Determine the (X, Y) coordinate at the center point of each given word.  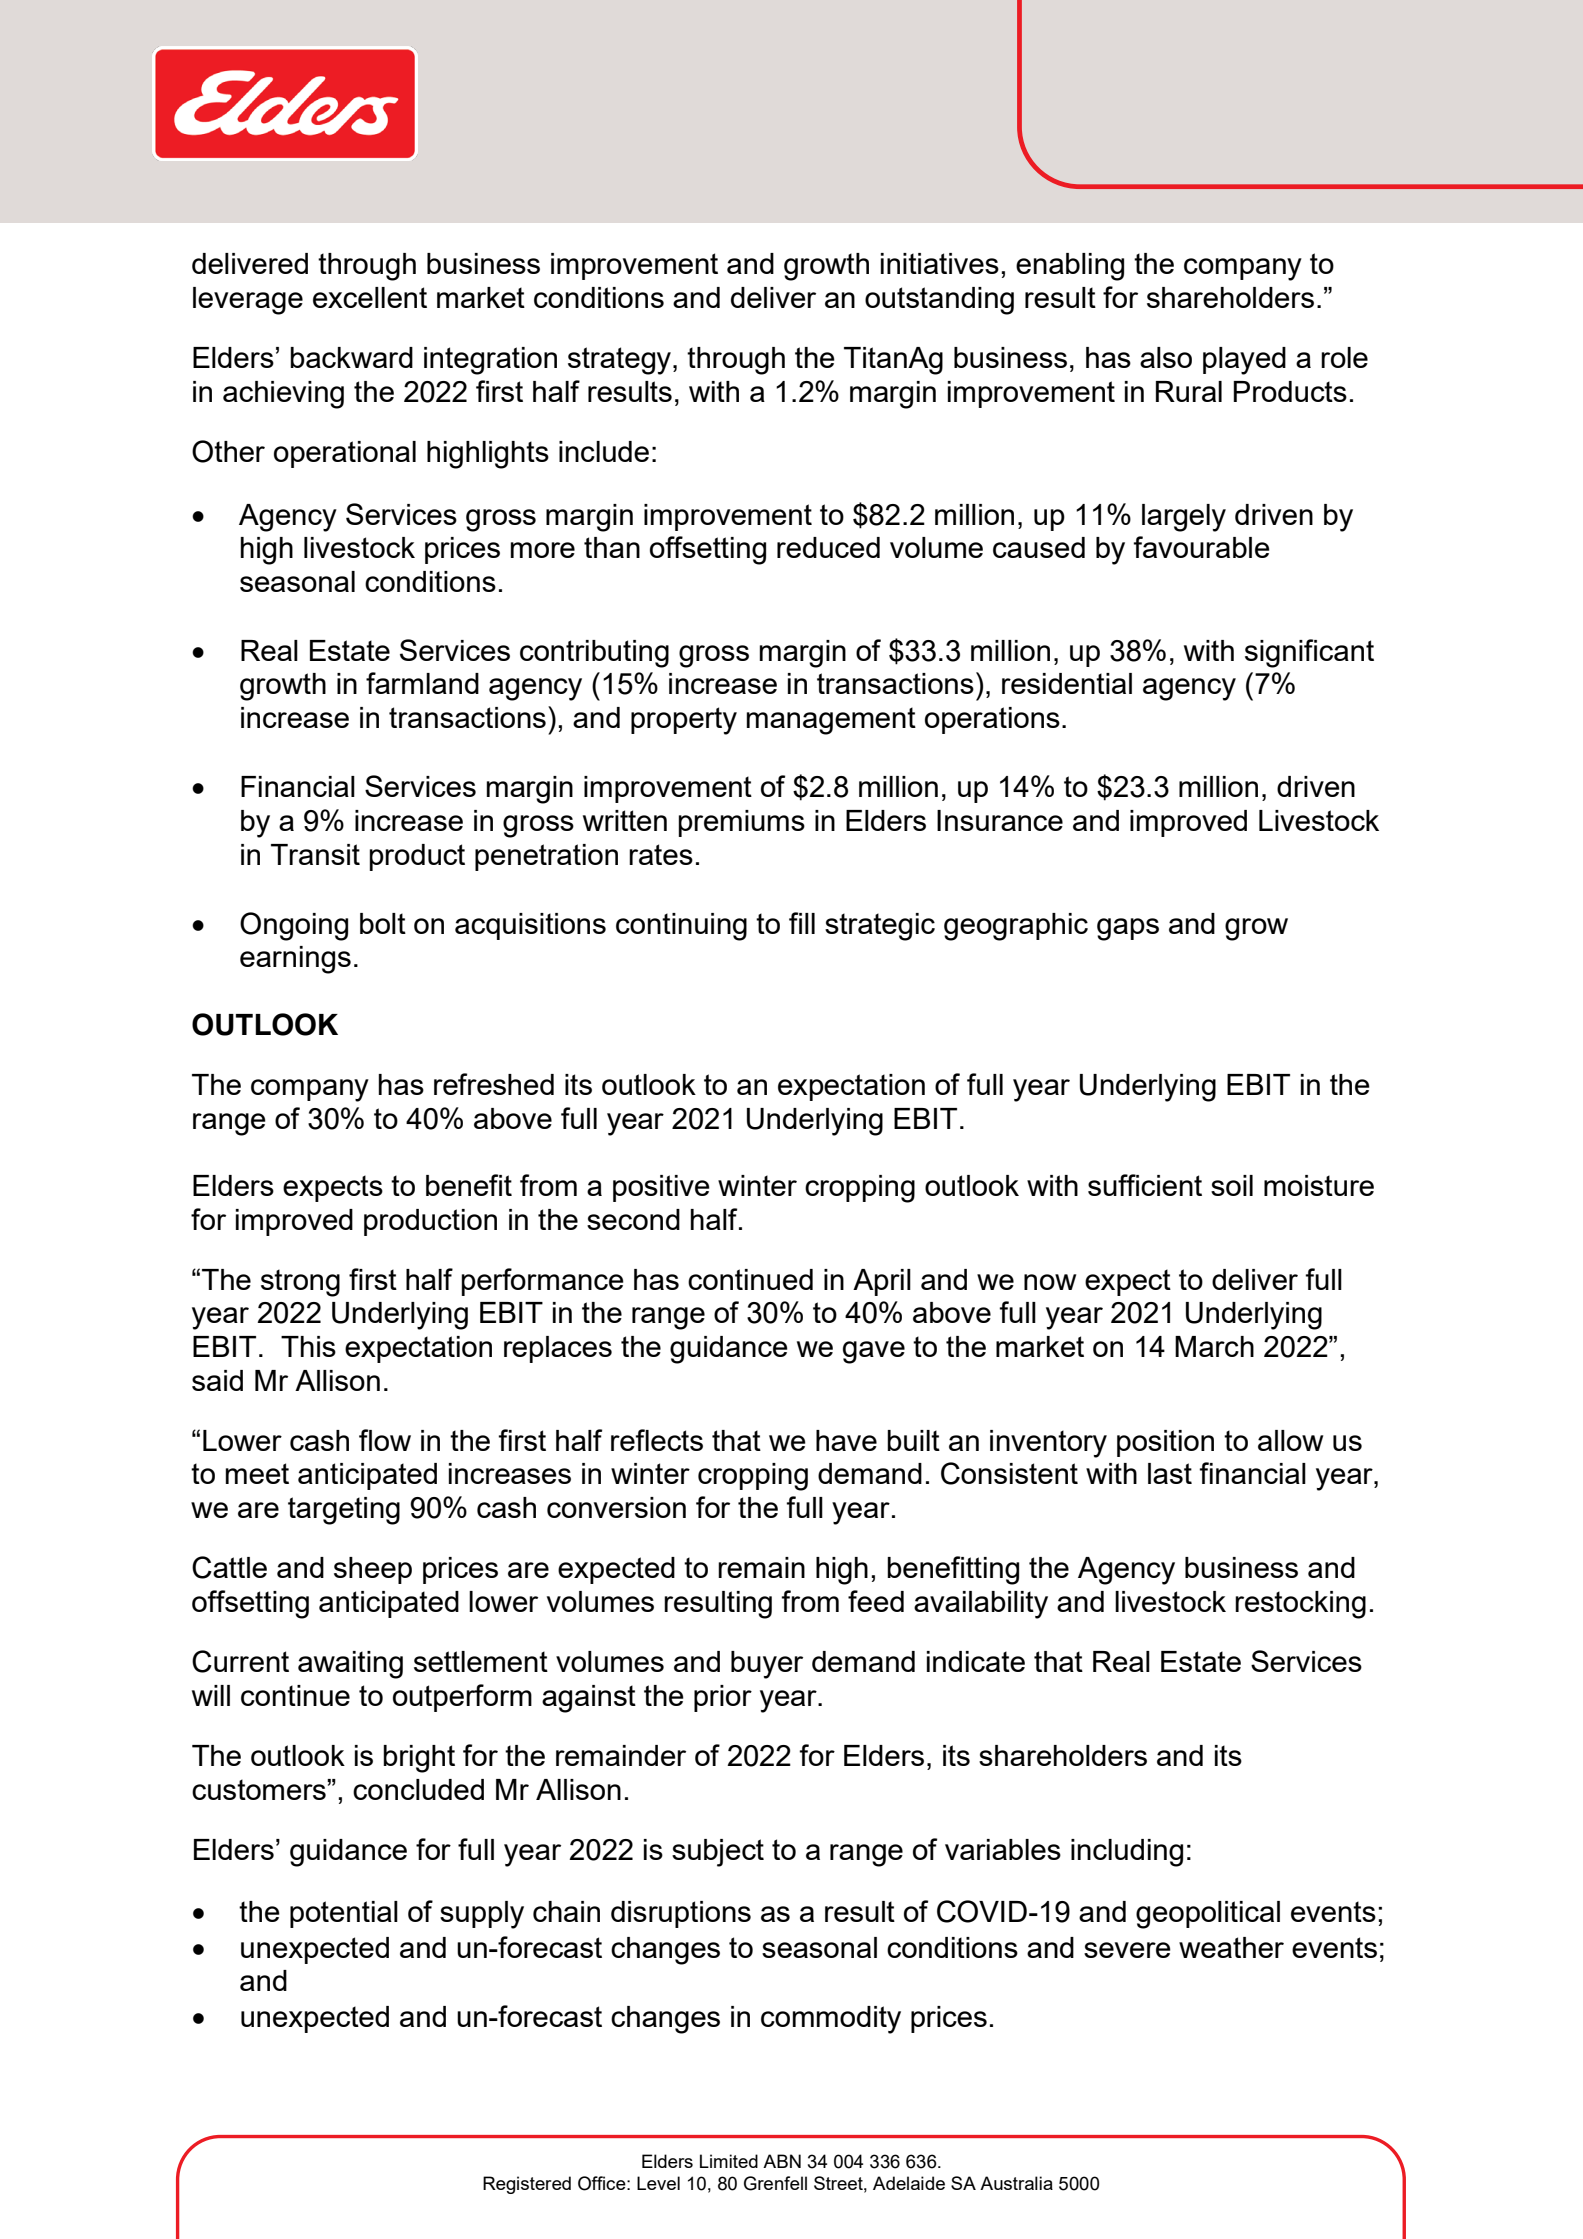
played (1244, 361)
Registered (527, 2185)
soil (1232, 1185)
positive (661, 1188)
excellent (370, 297)
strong (300, 1283)
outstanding (939, 301)
